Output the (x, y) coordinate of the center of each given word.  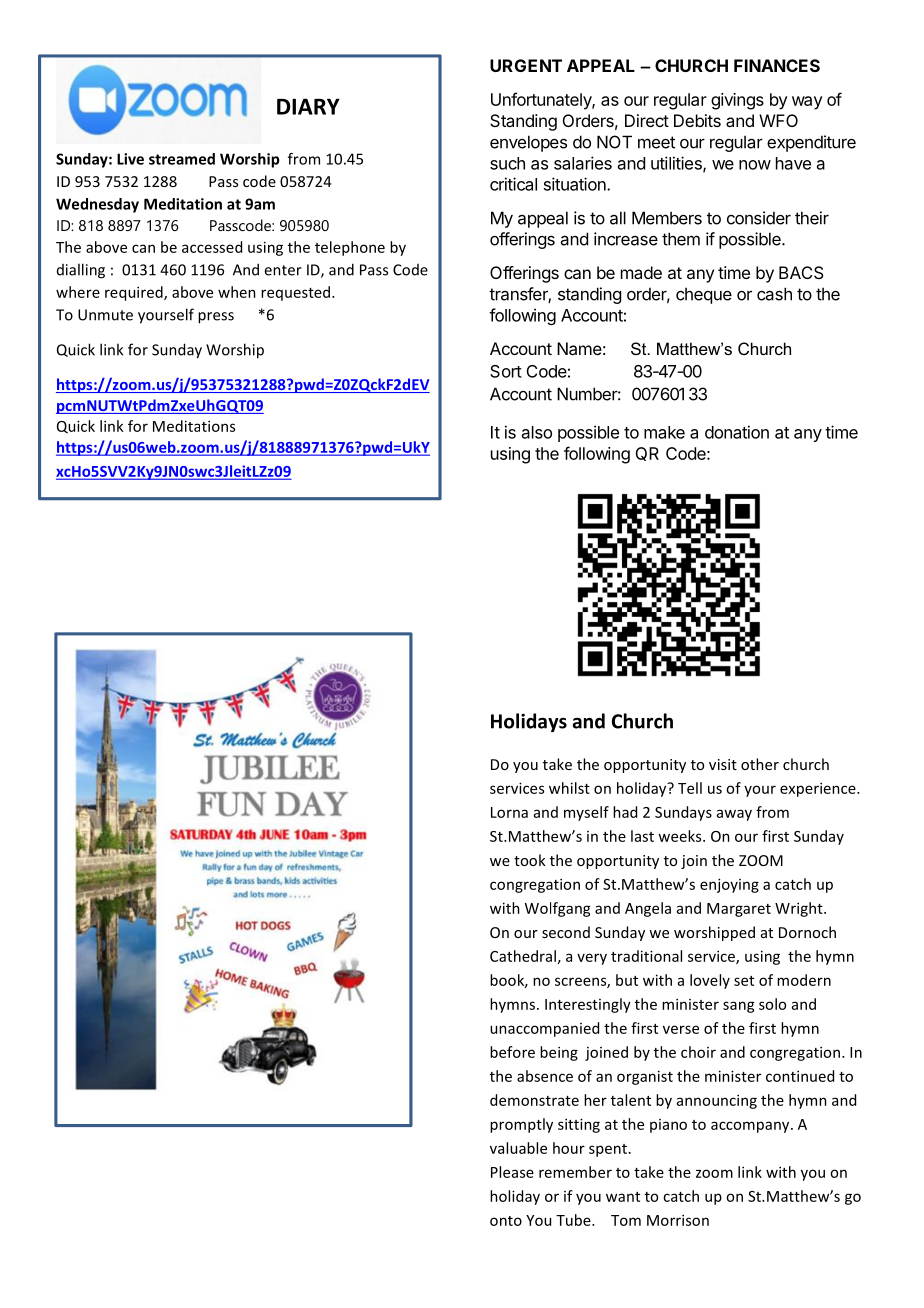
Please (512, 1172)
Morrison (678, 1220)
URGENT (526, 65)
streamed (182, 159)
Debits (697, 120)
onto (506, 1221)
